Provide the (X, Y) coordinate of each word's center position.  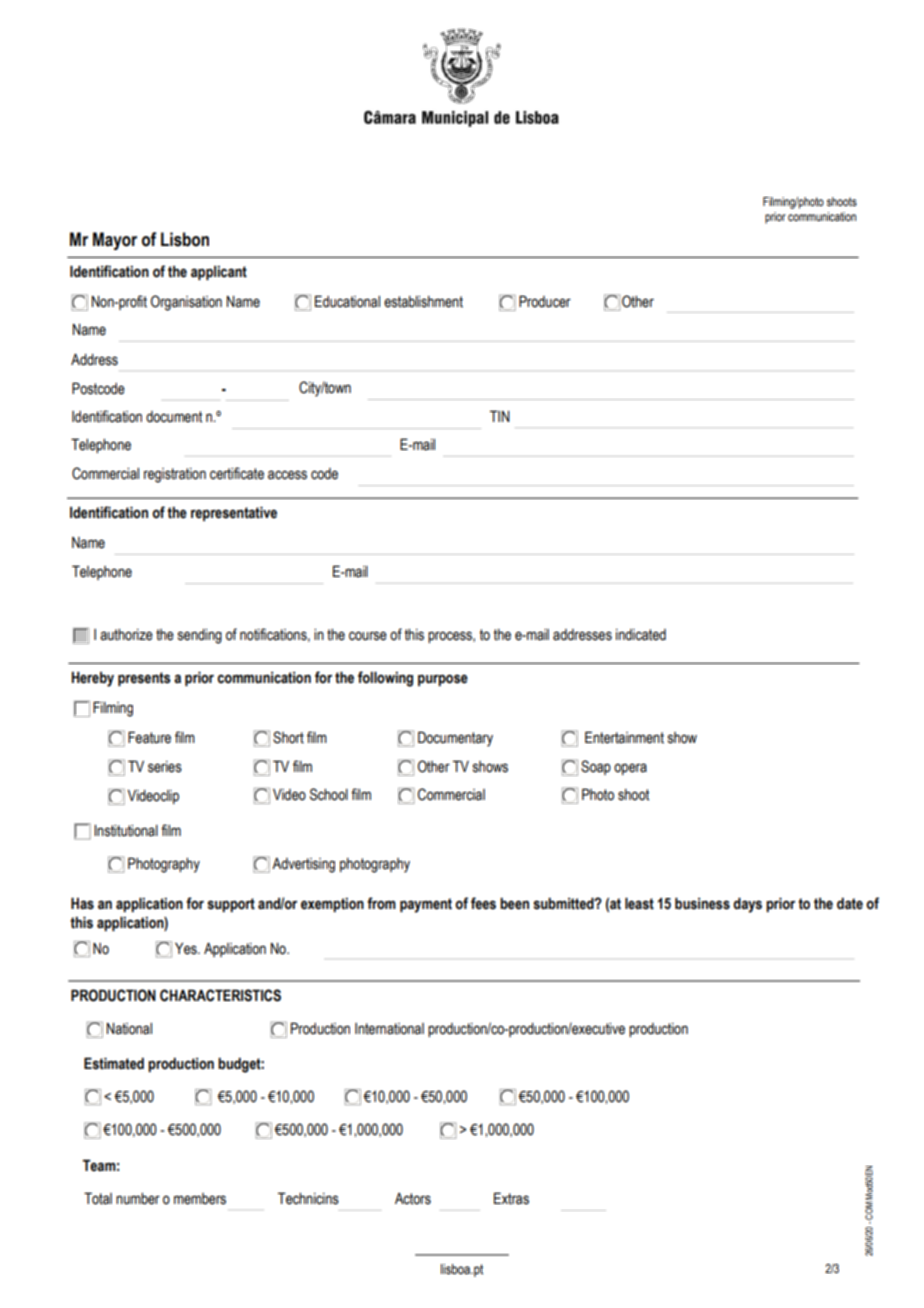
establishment (423, 302)
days (747, 905)
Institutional (126, 831)
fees (483, 903)
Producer (545, 301)
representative (234, 513)
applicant (219, 273)
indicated (641, 635)
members (200, 1199)
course (368, 636)
